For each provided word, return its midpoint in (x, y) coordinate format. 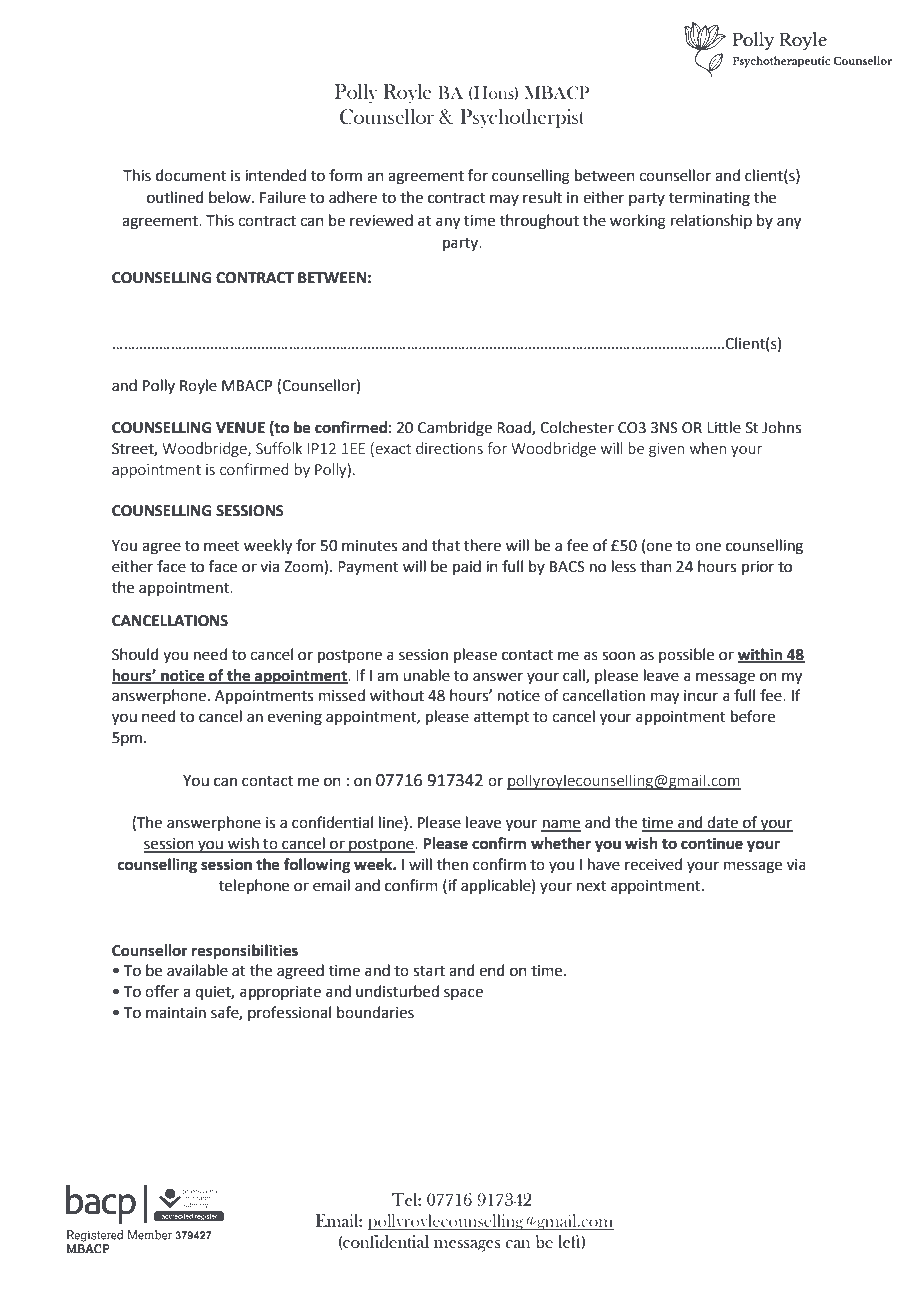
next (591, 886)
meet (222, 546)
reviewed (381, 220)
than (656, 566)
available (197, 970)
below (231, 197)
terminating (709, 199)
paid (467, 567)
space (463, 994)
